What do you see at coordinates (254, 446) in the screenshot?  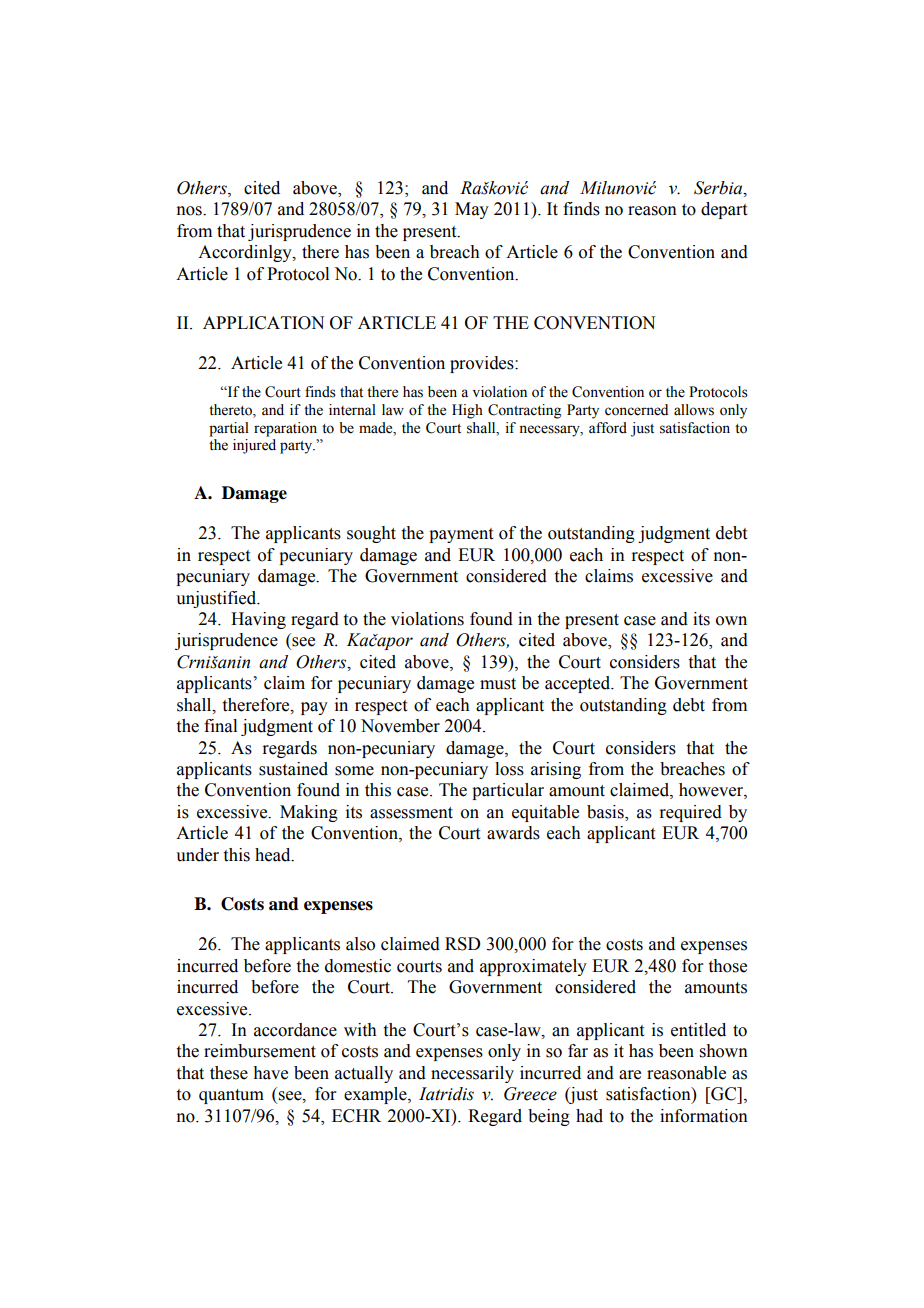 I see `injured` at bounding box center [254, 446].
